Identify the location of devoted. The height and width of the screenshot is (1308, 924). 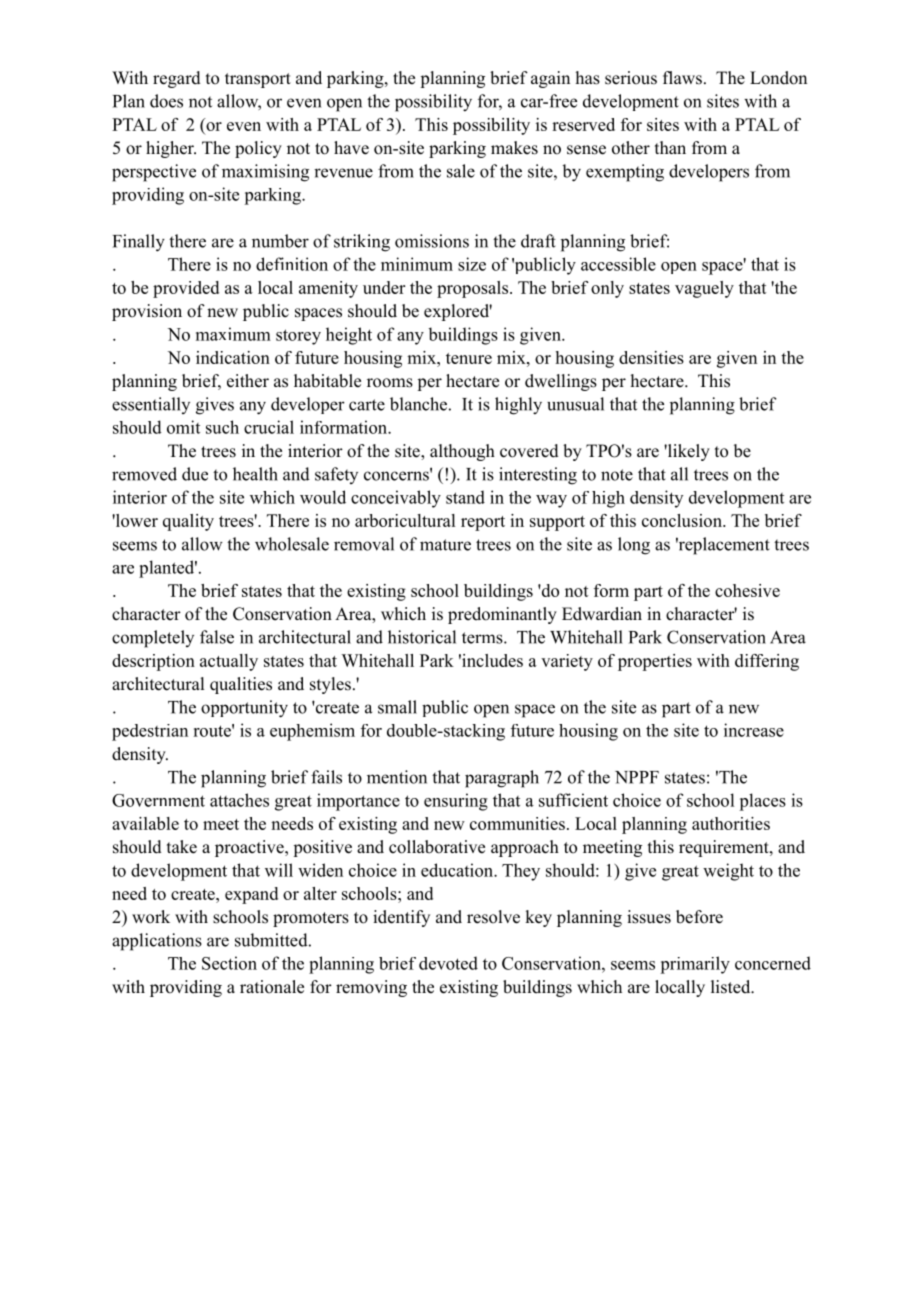
(448, 963).
